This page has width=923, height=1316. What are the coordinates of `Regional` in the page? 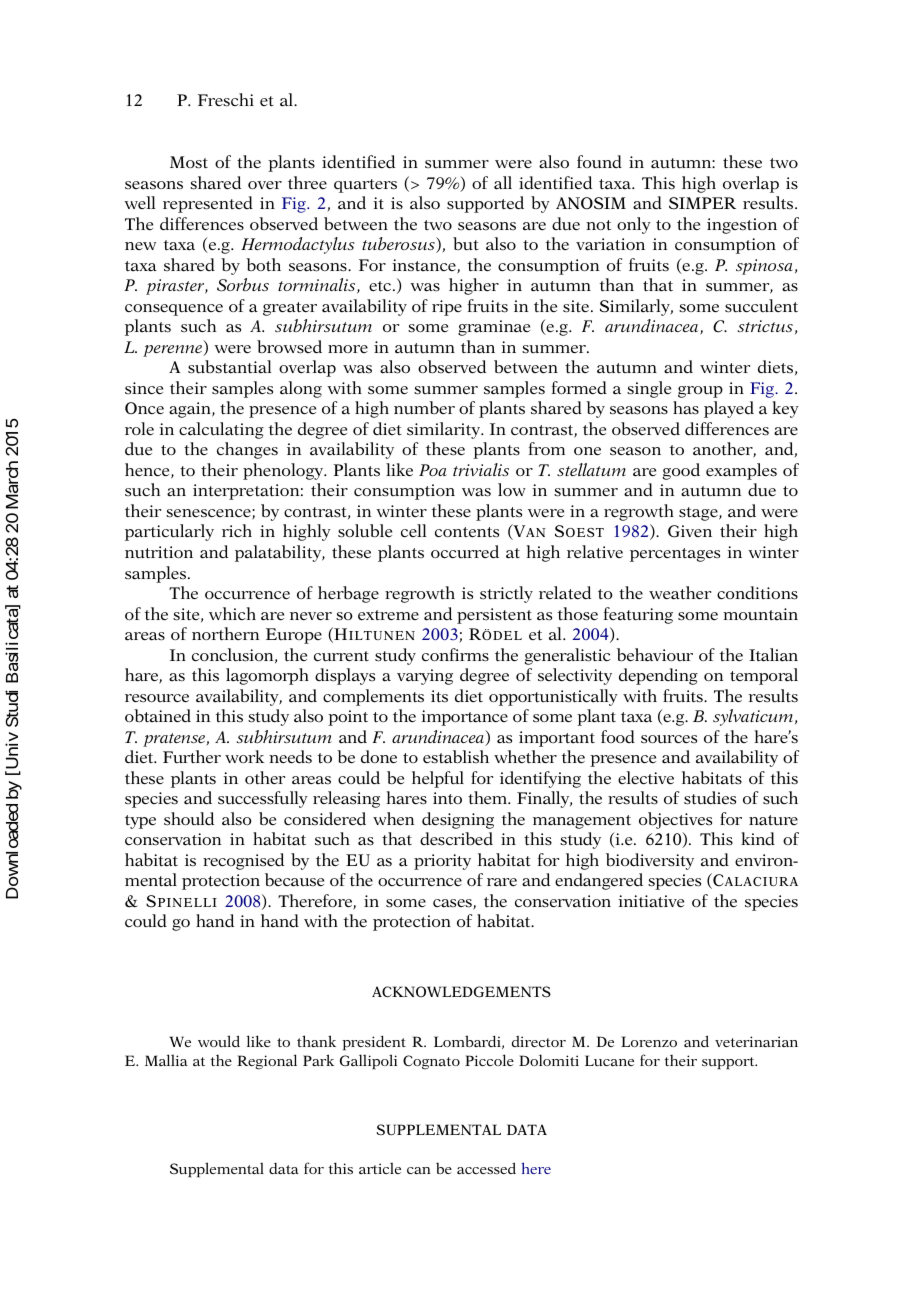 It's located at (267, 1062).
